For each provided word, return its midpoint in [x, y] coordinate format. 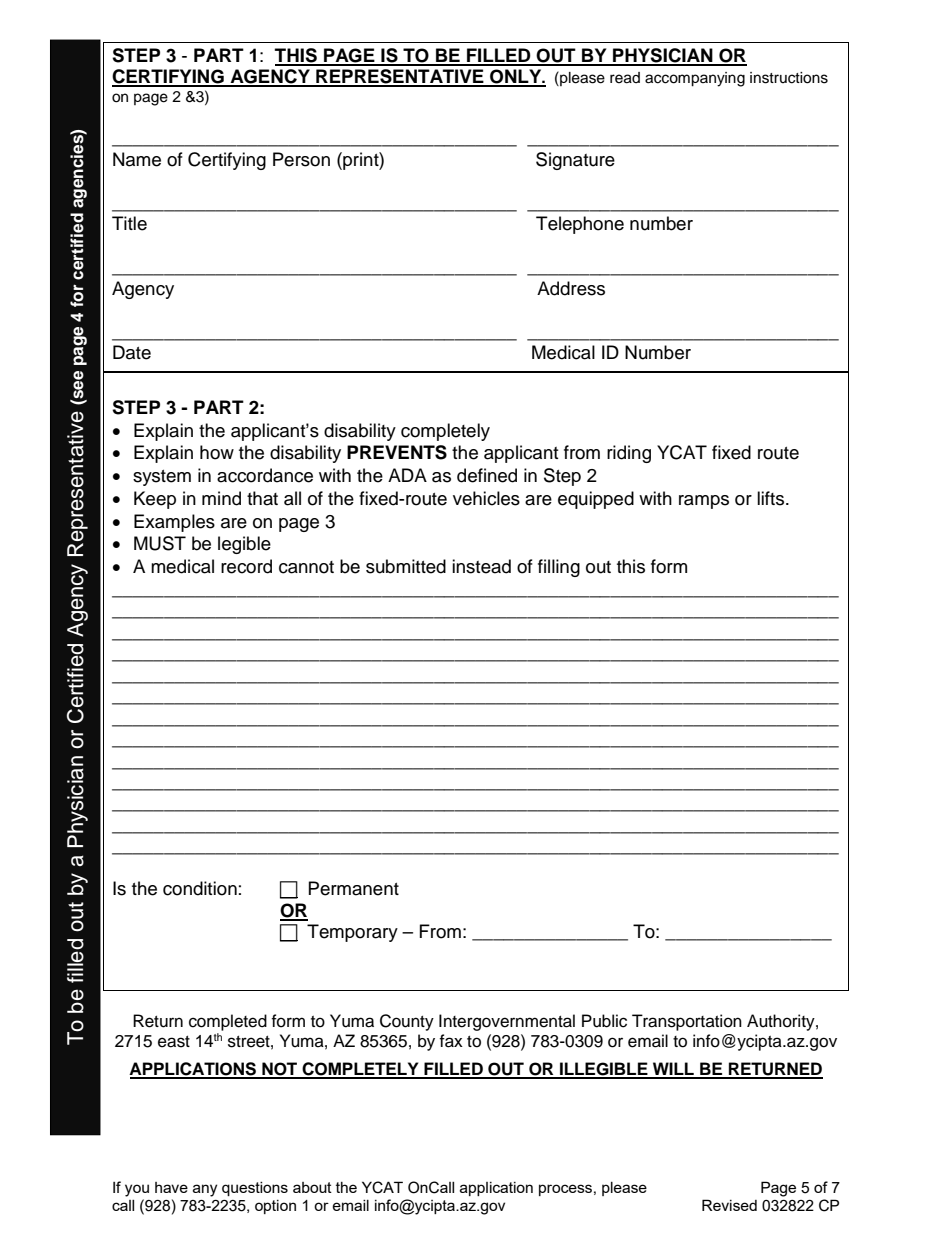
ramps [704, 502]
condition [200, 888]
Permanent [354, 888]
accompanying [695, 79]
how [217, 452]
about [312, 1187]
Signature [575, 161]
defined [487, 475]
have [171, 1187]
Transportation [687, 1022]
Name [137, 159]
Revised [729, 1205]
